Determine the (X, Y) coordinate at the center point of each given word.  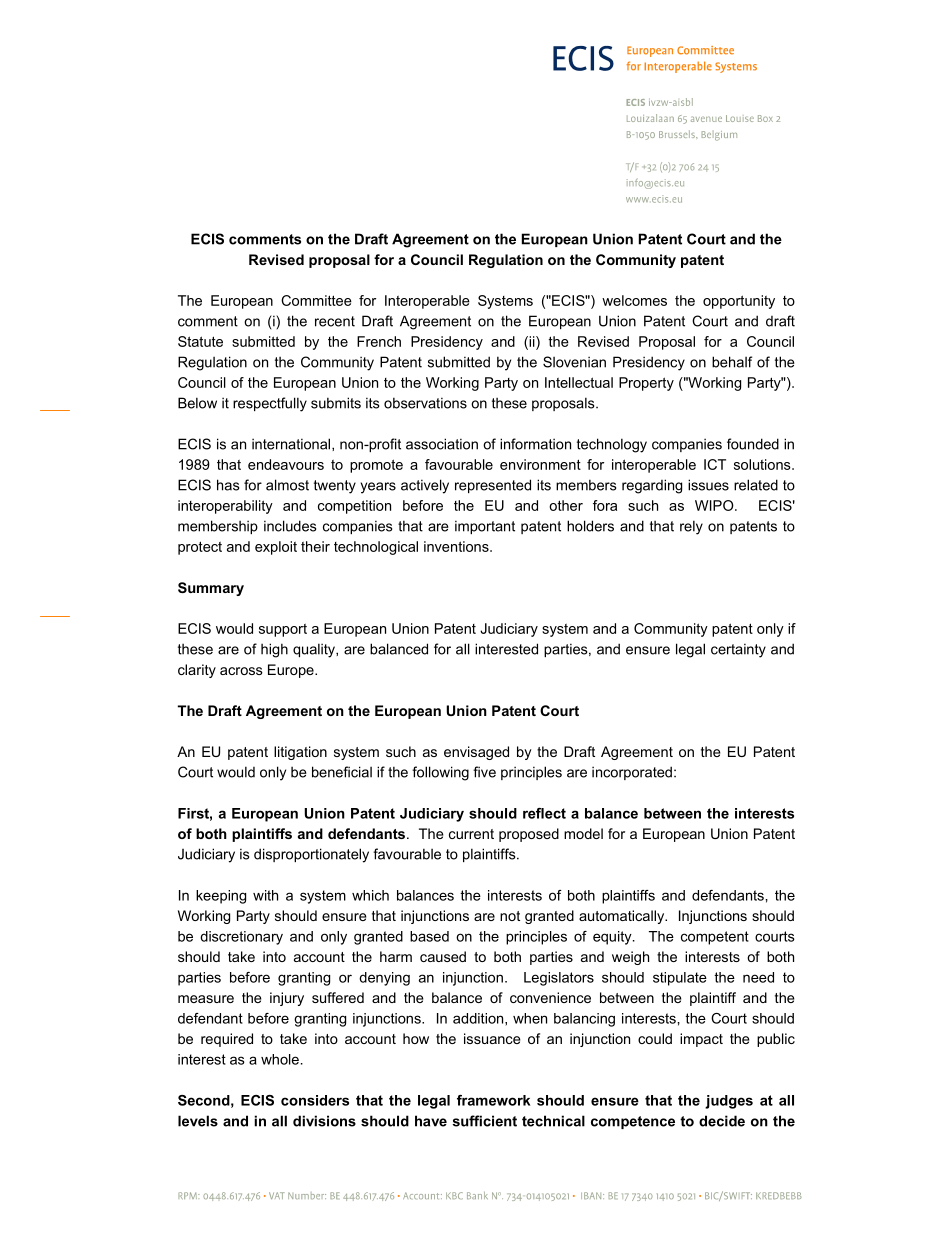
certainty (738, 650)
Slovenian (574, 362)
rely (691, 527)
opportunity (739, 302)
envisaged (476, 753)
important (485, 527)
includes (290, 526)
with (265, 895)
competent (715, 938)
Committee (316, 300)
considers (315, 1100)
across (241, 671)
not (510, 916)
